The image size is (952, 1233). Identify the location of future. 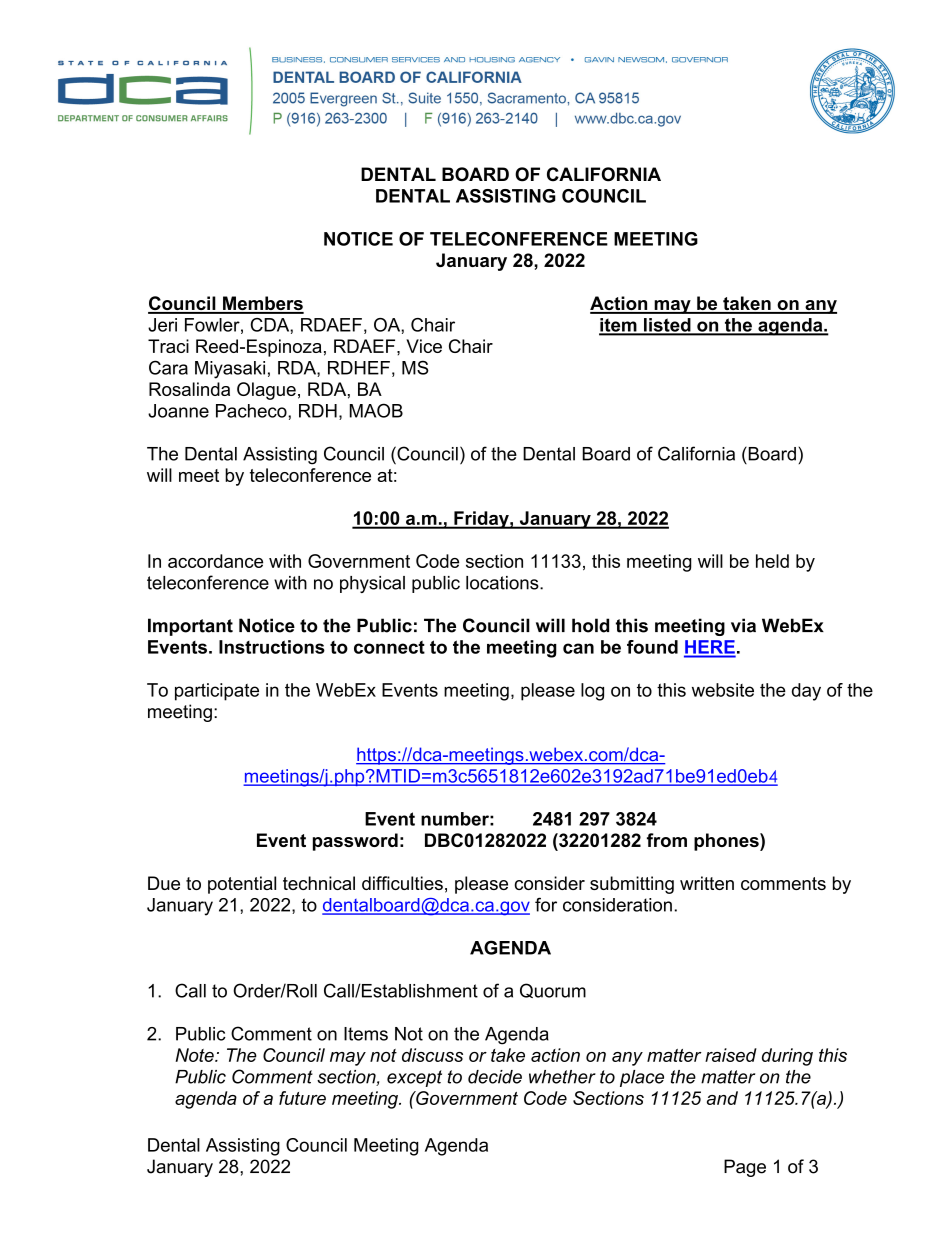
(302, 1098).
